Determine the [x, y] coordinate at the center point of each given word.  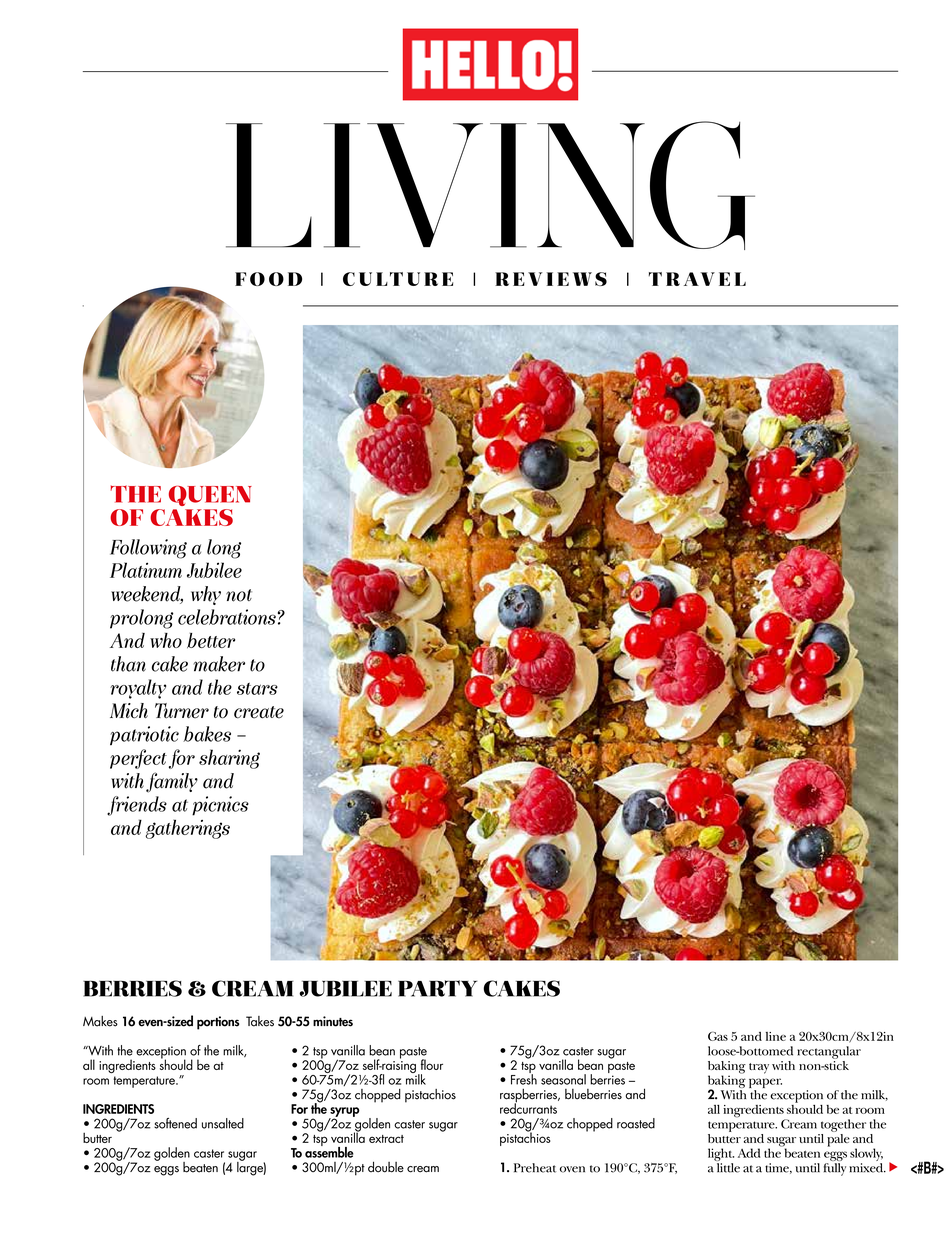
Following [148, 549]
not [239, 595]
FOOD [268, 279]
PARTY [437, 988]
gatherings [187, 829]
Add [749, 1153]
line [776, 1036]
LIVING [490, 185]
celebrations [227, 617]
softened [175, 1123]
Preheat [535, 1168]
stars [257, 689]
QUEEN [210, 496]
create [259, 712]
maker [219, 664]
